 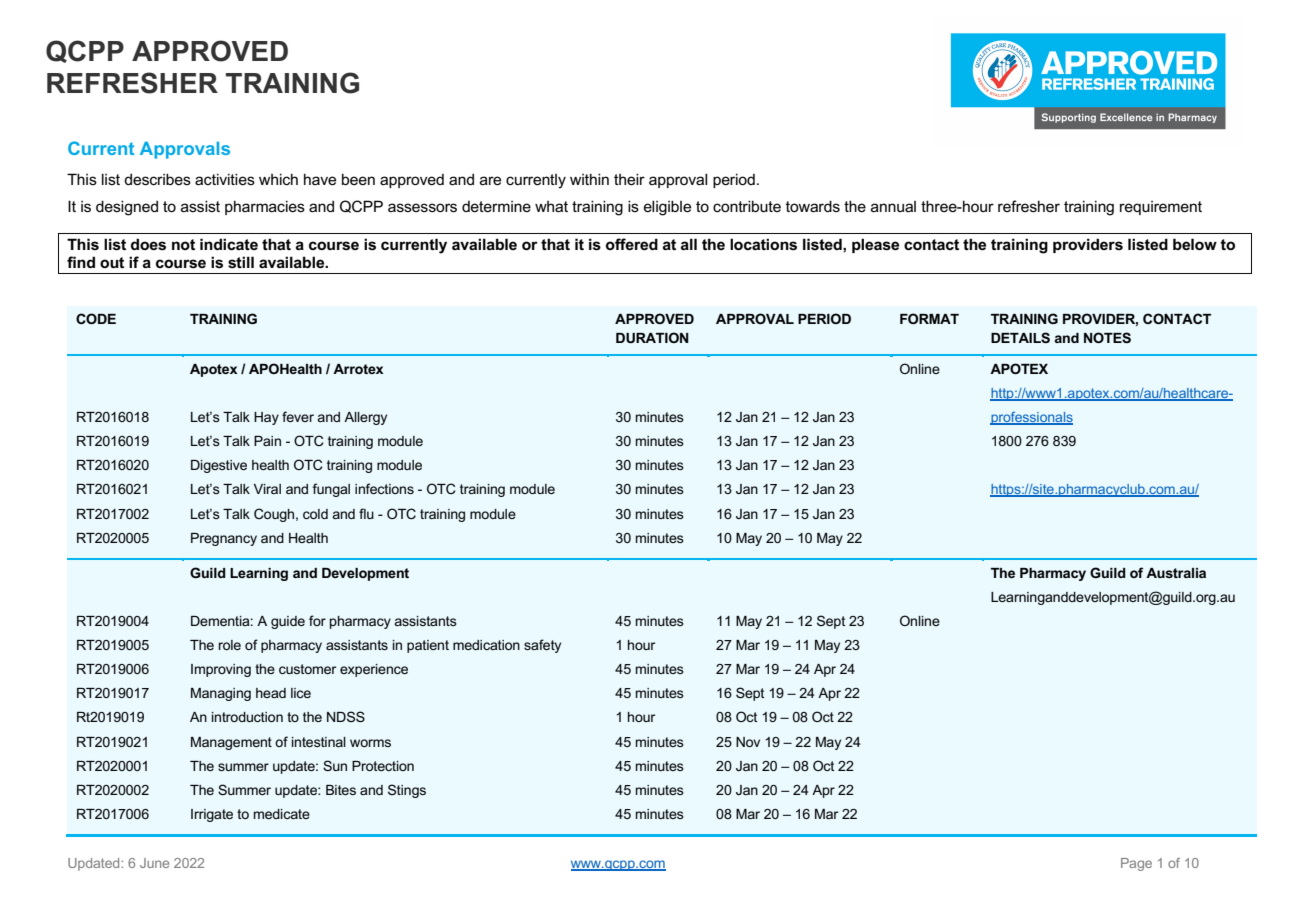 I want to click on DURATION, so click(x=652, y=337).
